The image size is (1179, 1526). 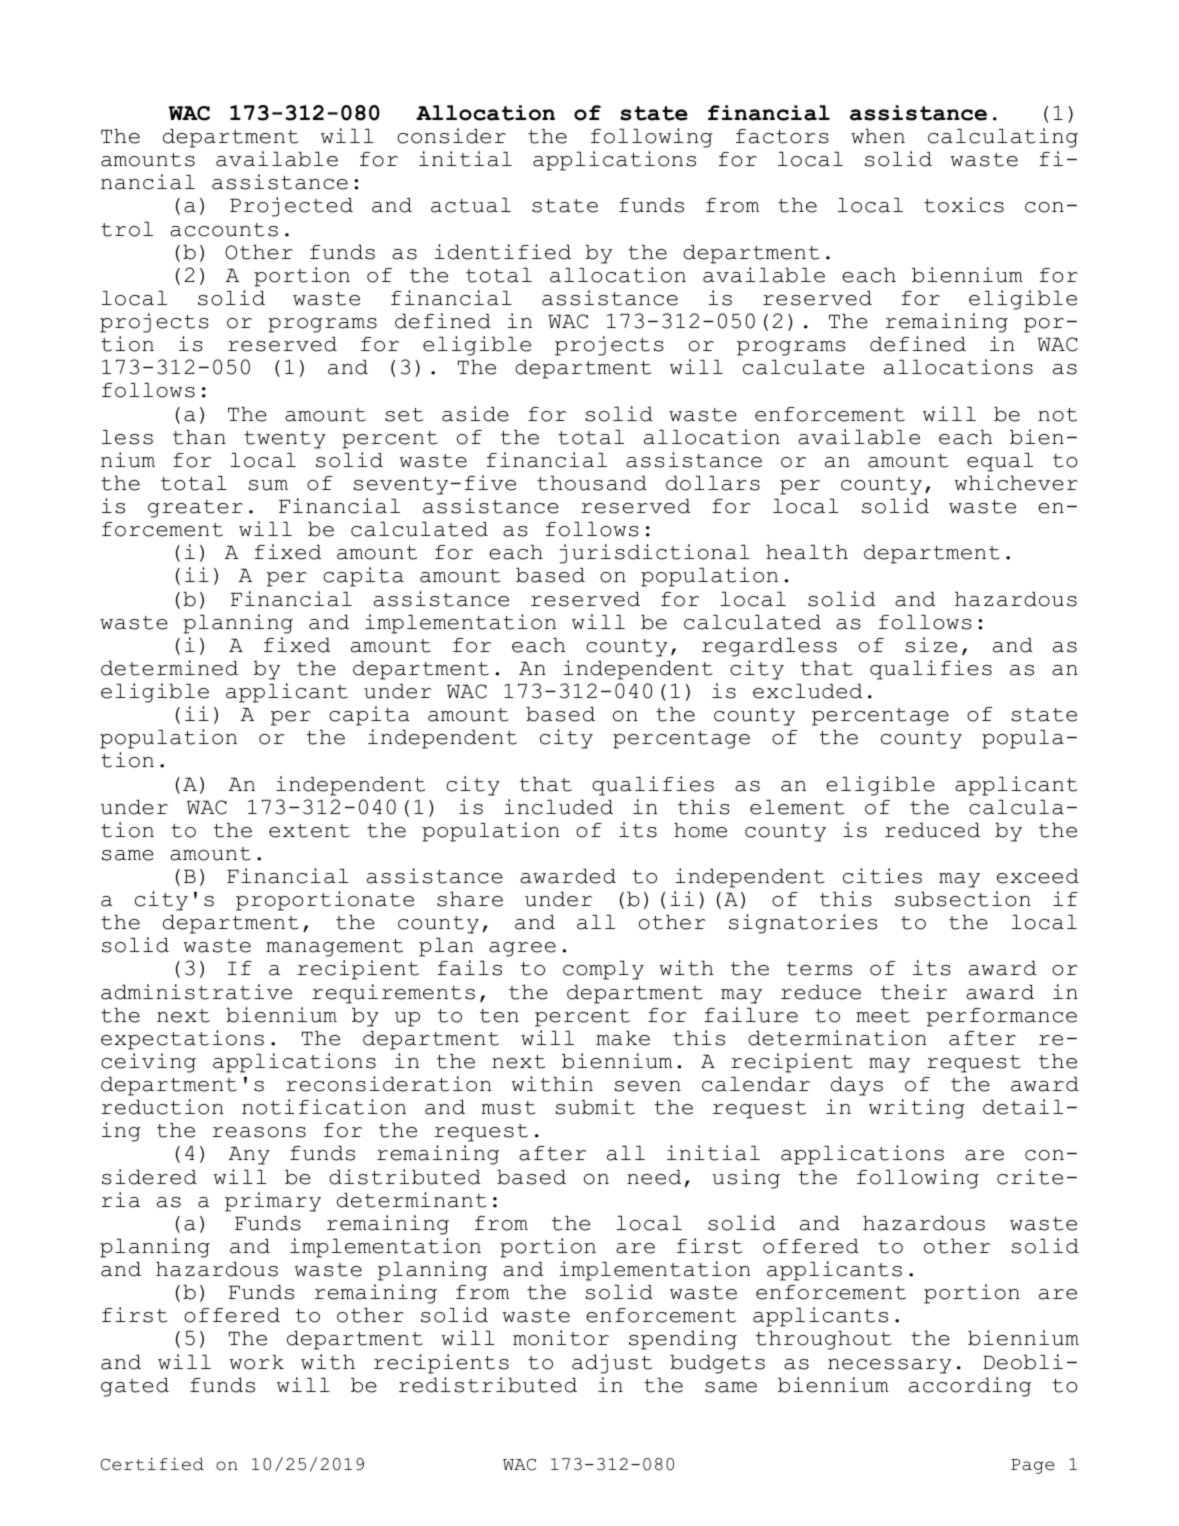 I want to click on toxics, so click(x=964, y=205).
